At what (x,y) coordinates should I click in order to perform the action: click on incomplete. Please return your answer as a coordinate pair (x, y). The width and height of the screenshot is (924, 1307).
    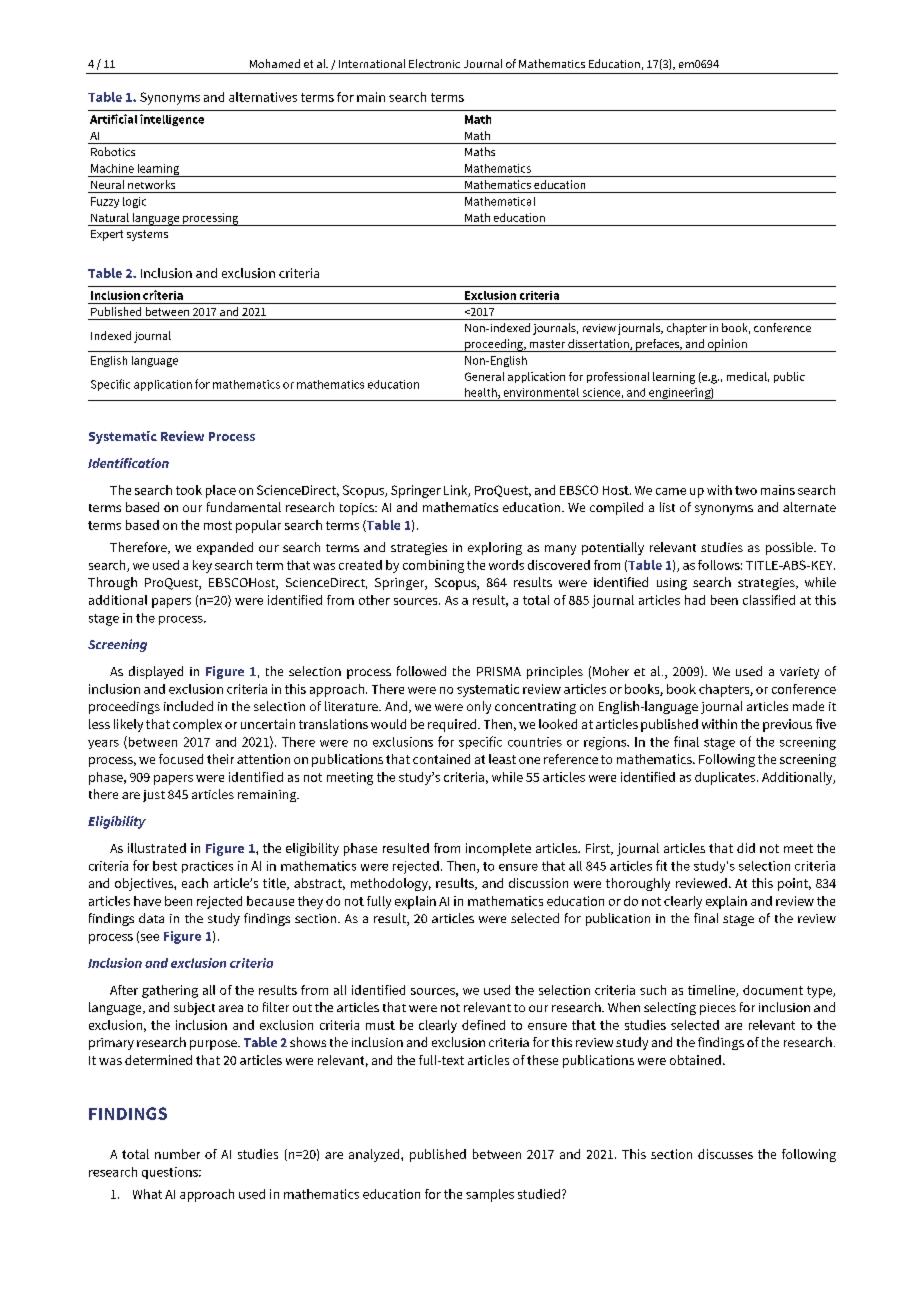
    Looking at the image, I should click on (498, 849).
